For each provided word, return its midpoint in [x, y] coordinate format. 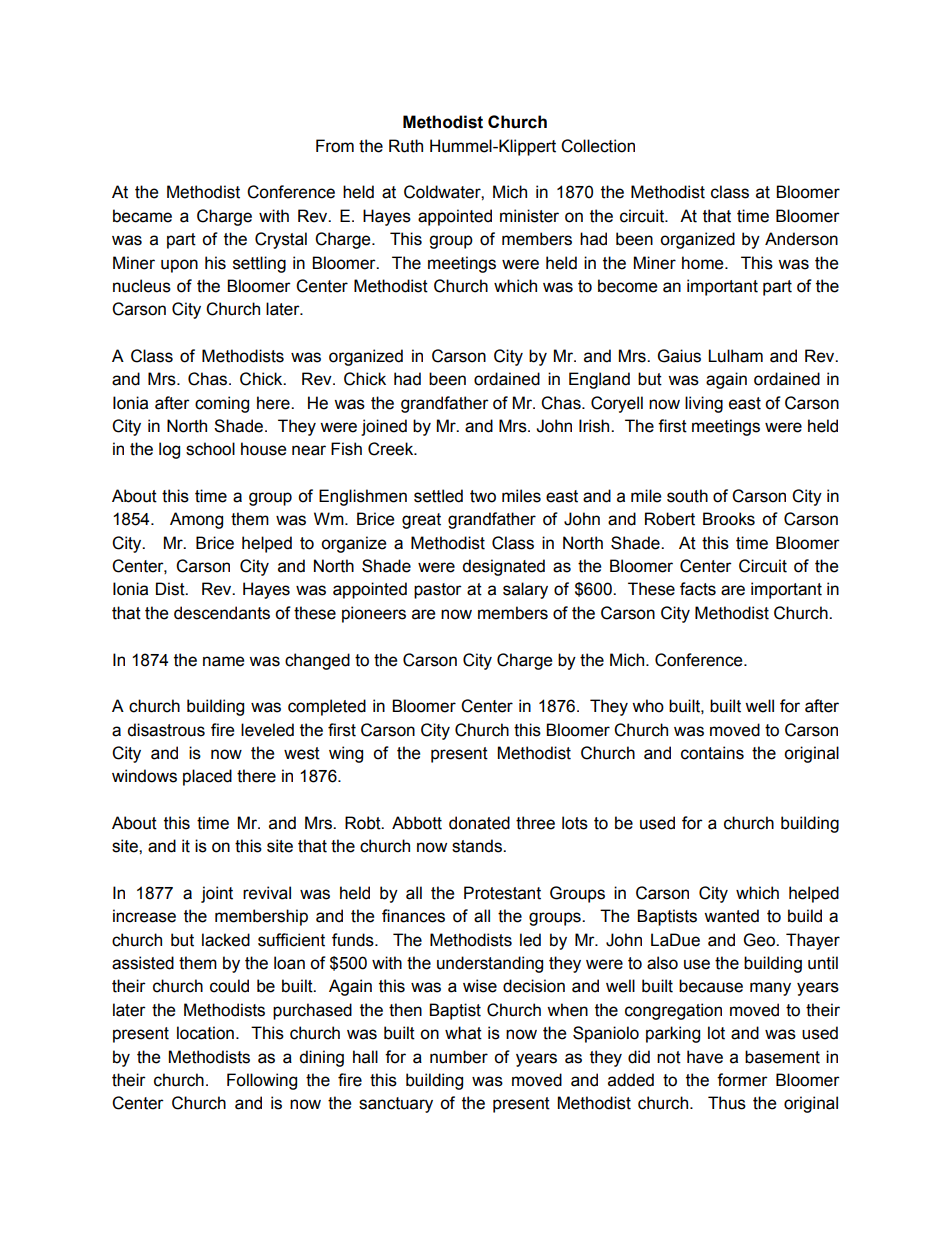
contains [712, 753]
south [687, 496]
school [210, 449]
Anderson [801, 239]
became [142, 216]
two [483, 496]
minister [529, 216]
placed [207, 777]
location [205, 1033]
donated [479, 823]
